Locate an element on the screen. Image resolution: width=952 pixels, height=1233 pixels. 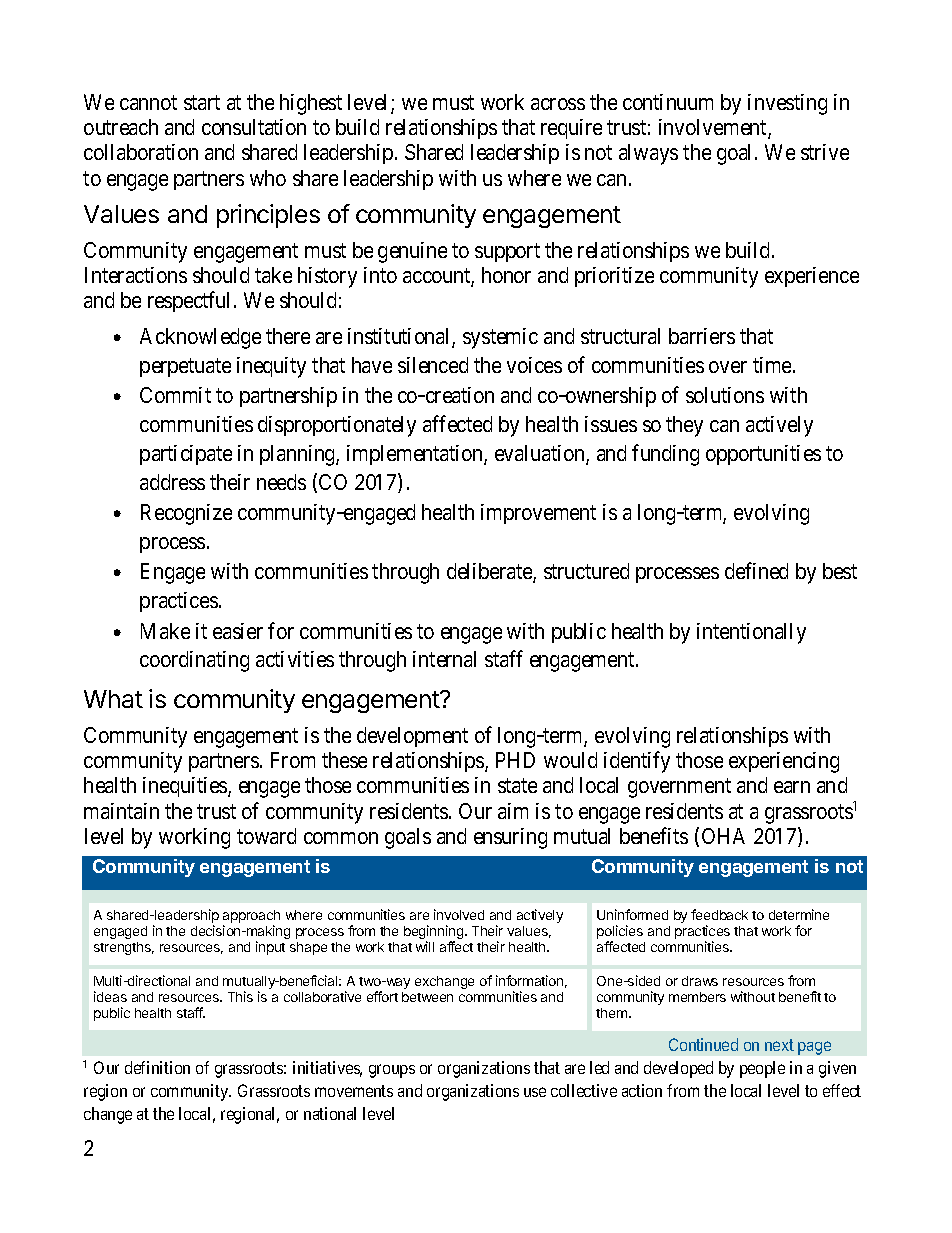
deliberate is located at coordinates (490, 573).
